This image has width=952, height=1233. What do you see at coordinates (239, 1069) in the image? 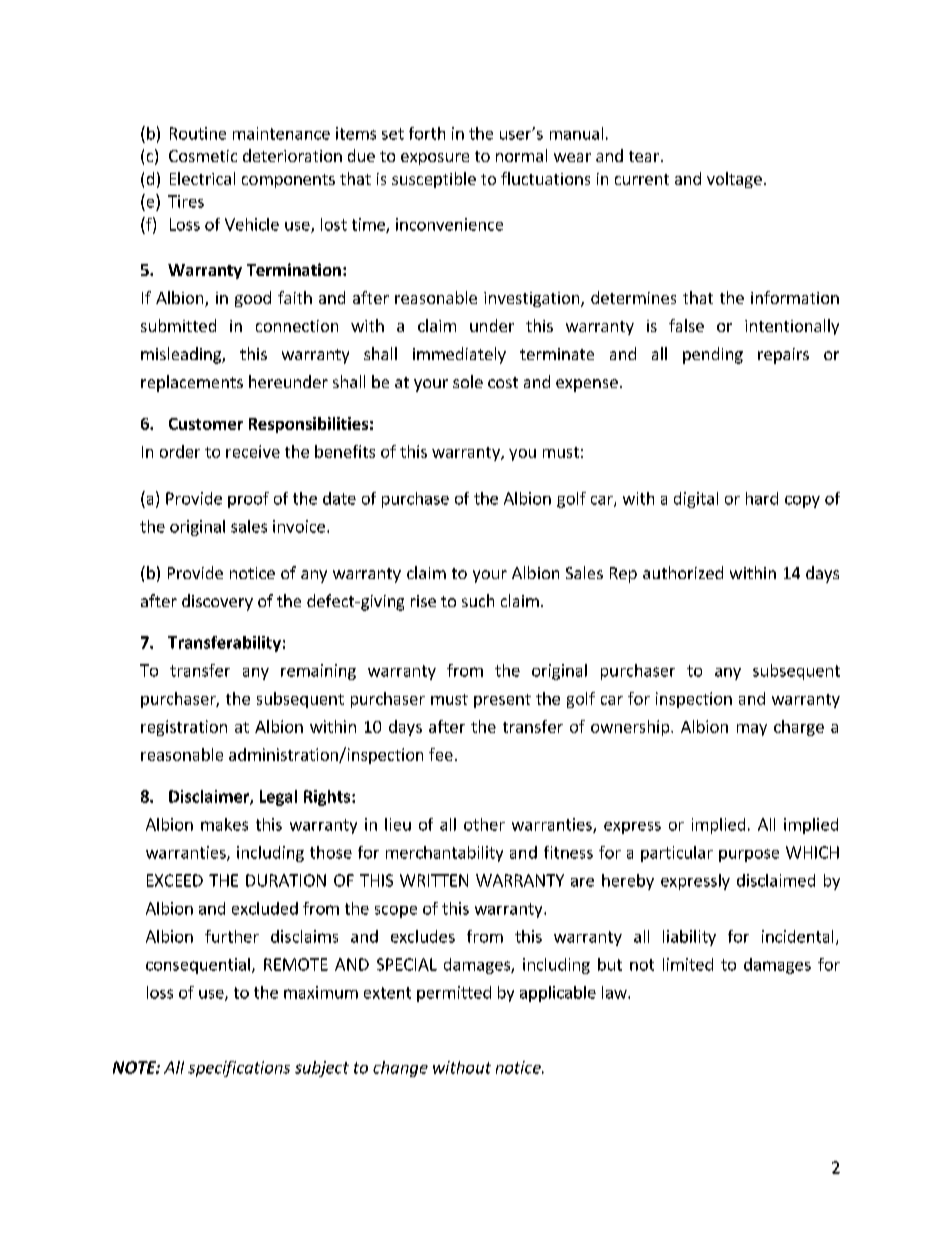
I see `specifications` at bounding box center [239, 1069].
